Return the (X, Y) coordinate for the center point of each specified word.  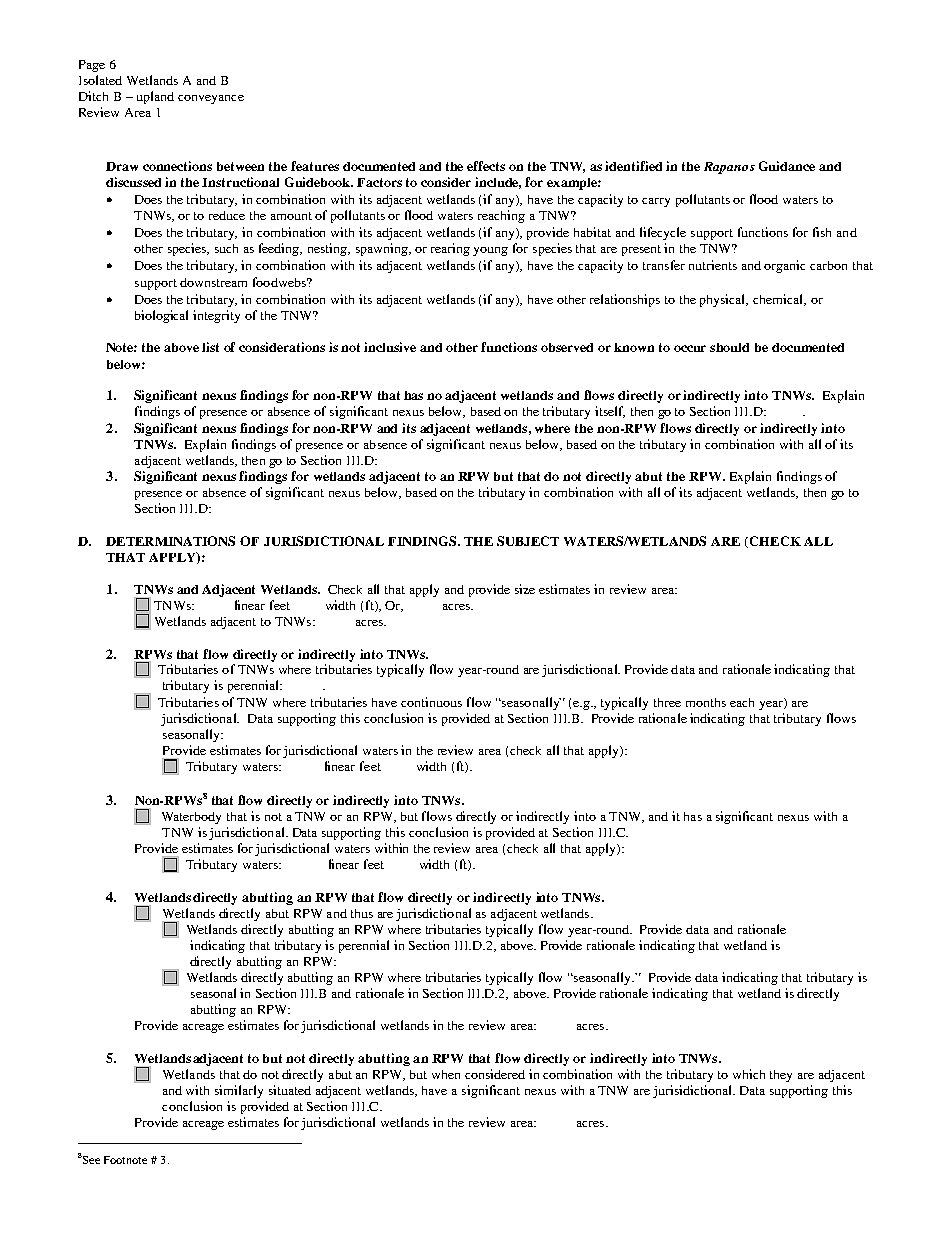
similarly (239, 1091)
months (706, 702)
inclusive (390, 347)
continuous (431, 702)
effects (486, 166)
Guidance (787, 166)
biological (161, 316)
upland (155, 97)
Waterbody (191, 818)
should (729, 347)
